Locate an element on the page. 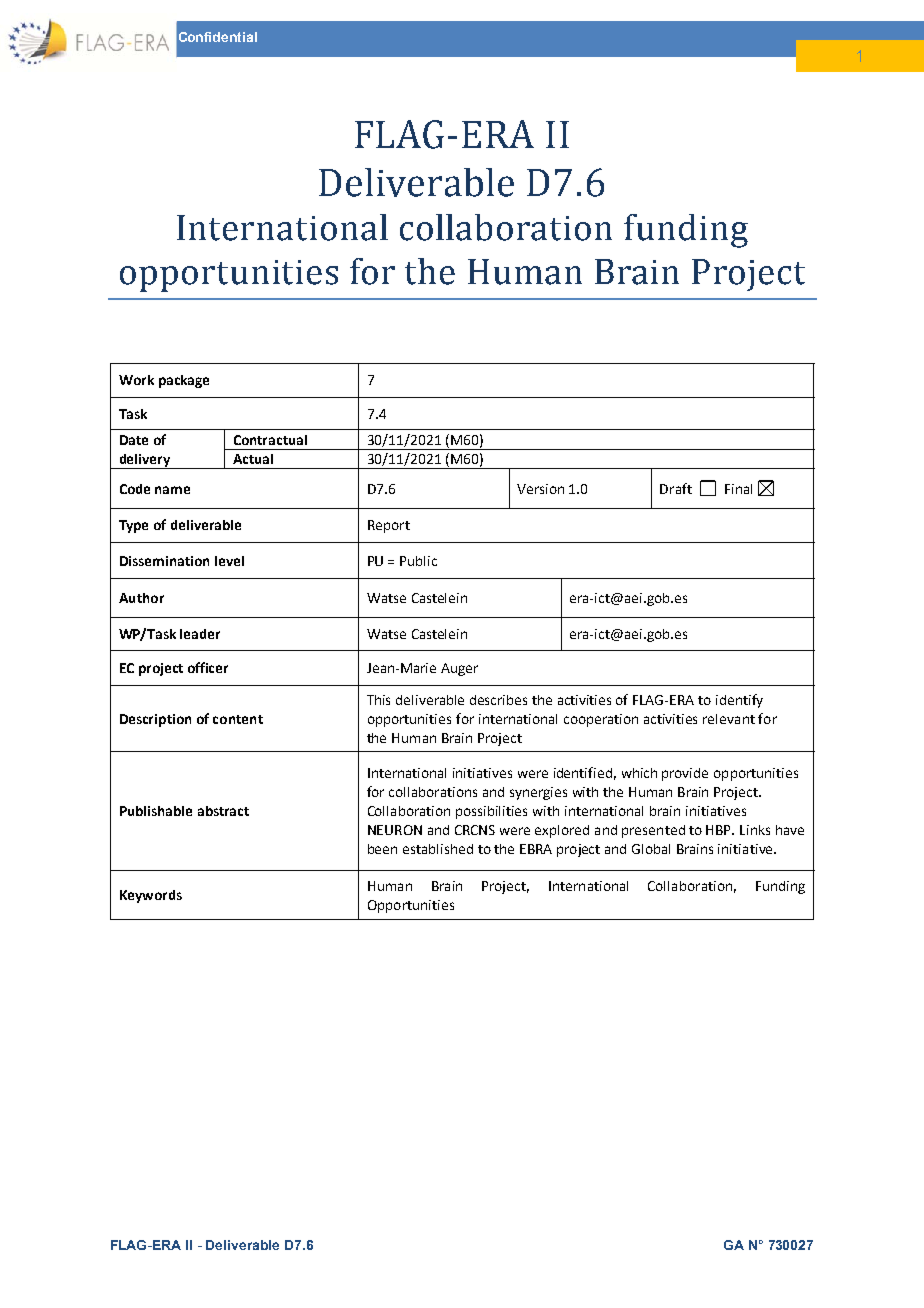 This document has width=924, height=1308. established is located at coordinates (438, 849).
